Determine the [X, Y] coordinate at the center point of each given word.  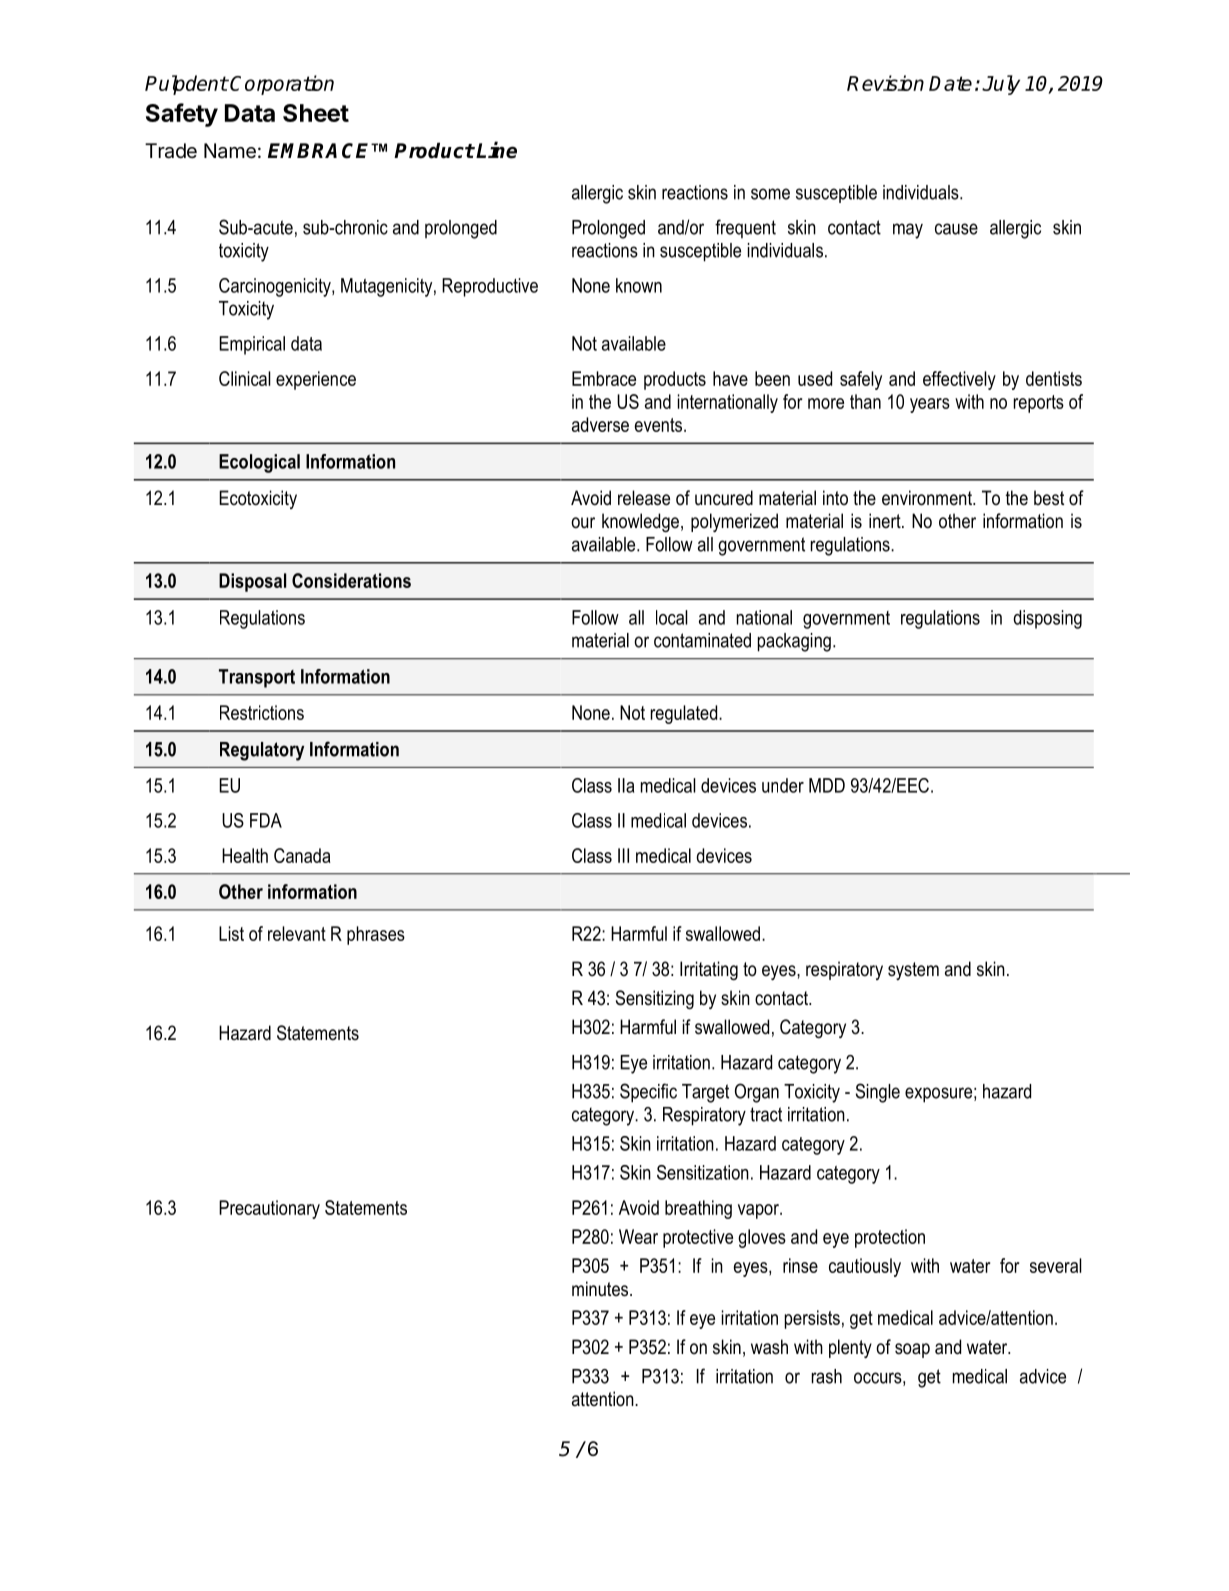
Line [496, 150]
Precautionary [269, 1209]
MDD [827, 785]
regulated [685, 714]
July [1001, 85]
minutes [601, 1289]
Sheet [316, 113]
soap [912, 1350]
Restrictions [262, 712]
